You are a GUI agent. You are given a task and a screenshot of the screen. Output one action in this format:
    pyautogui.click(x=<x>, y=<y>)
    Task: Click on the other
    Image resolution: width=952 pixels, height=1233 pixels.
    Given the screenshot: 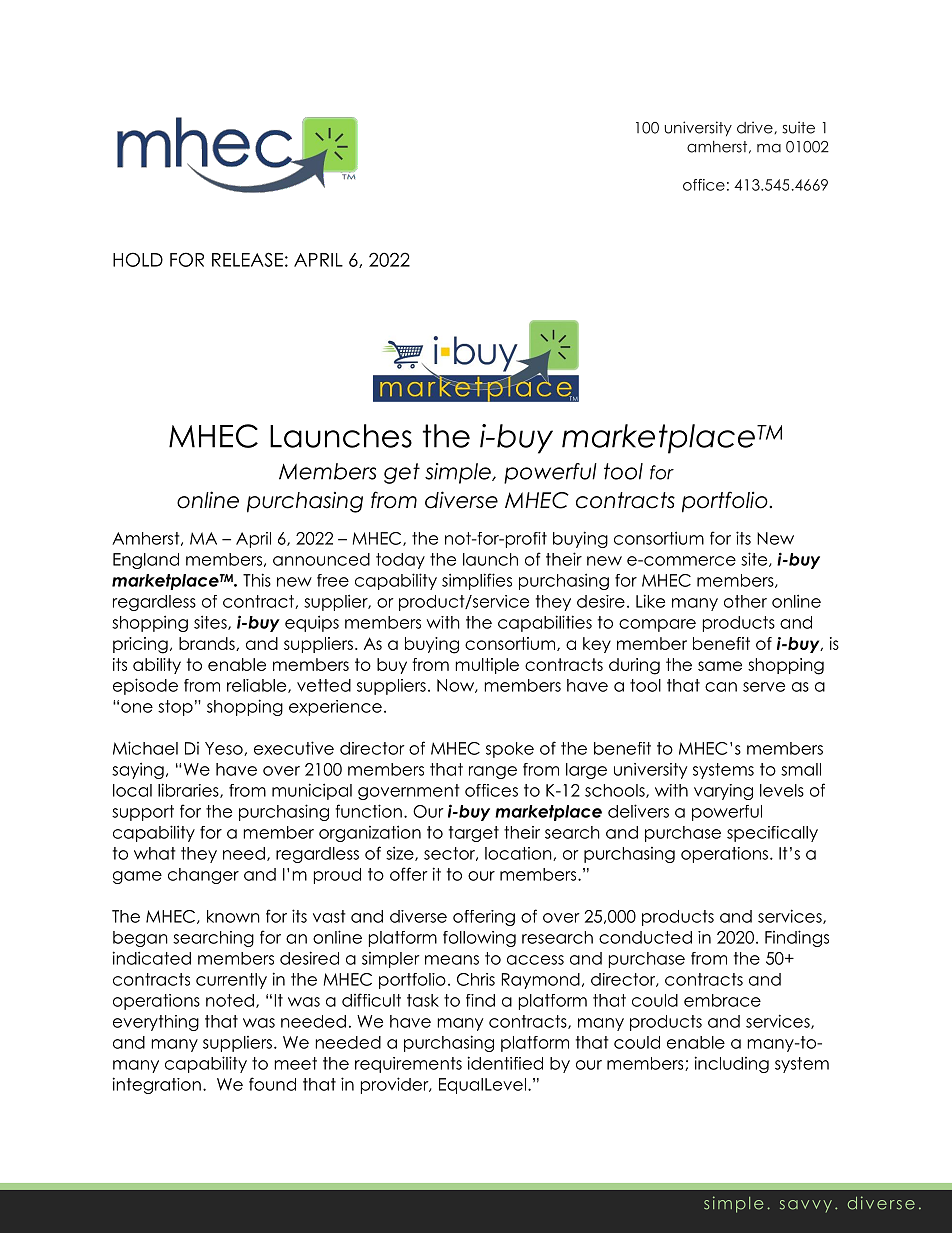 What is the action you would take?
    pyautogui.click(x=745, y=601)
